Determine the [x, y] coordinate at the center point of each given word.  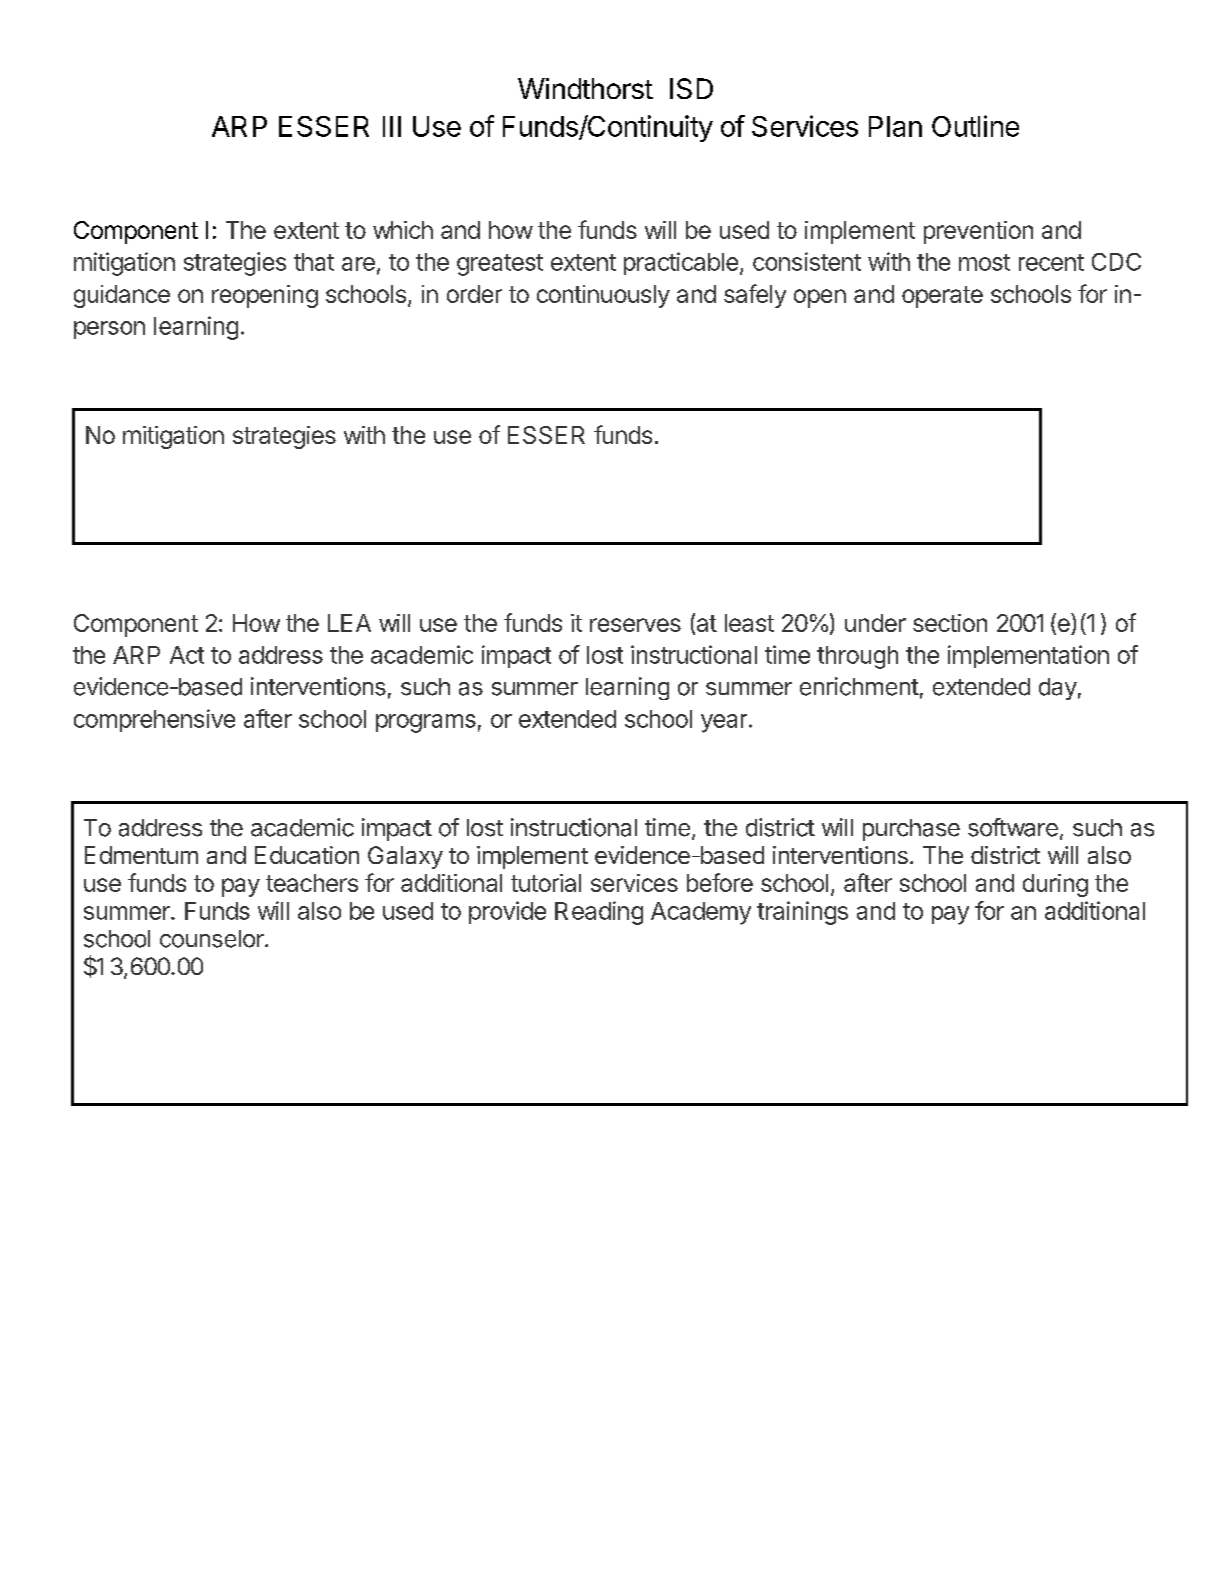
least [749, 623]
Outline [975, 126]
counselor [213, 939]
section [950, 623]
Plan [895, 126]
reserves [635, 625]
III [392, 126]
